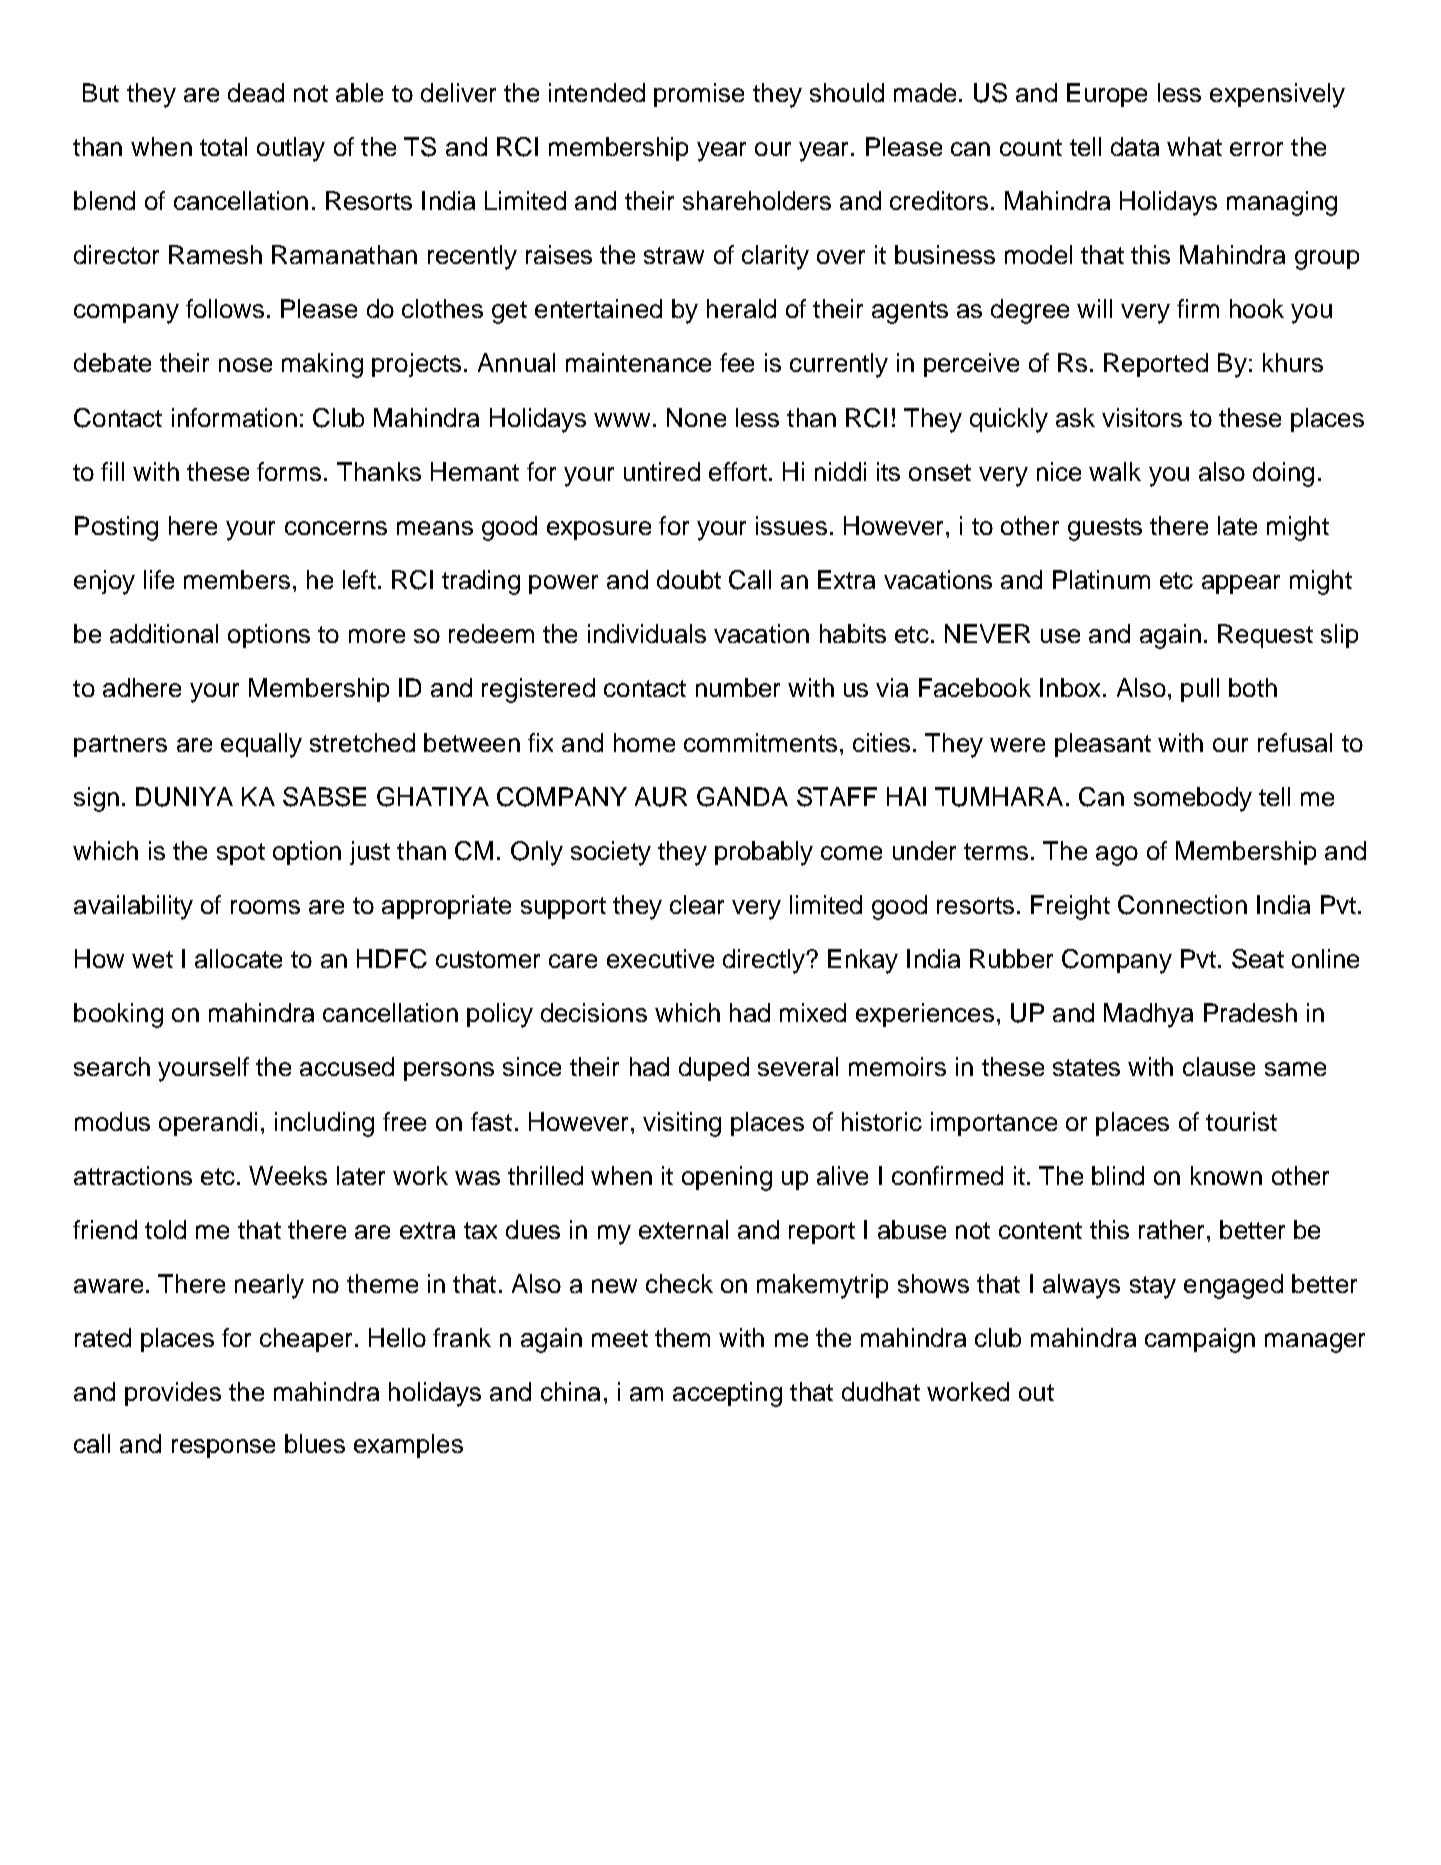  What do you see at coordinates (699, 95) in the screenshot?
I see `promise` at bounding box center [699, 95].
